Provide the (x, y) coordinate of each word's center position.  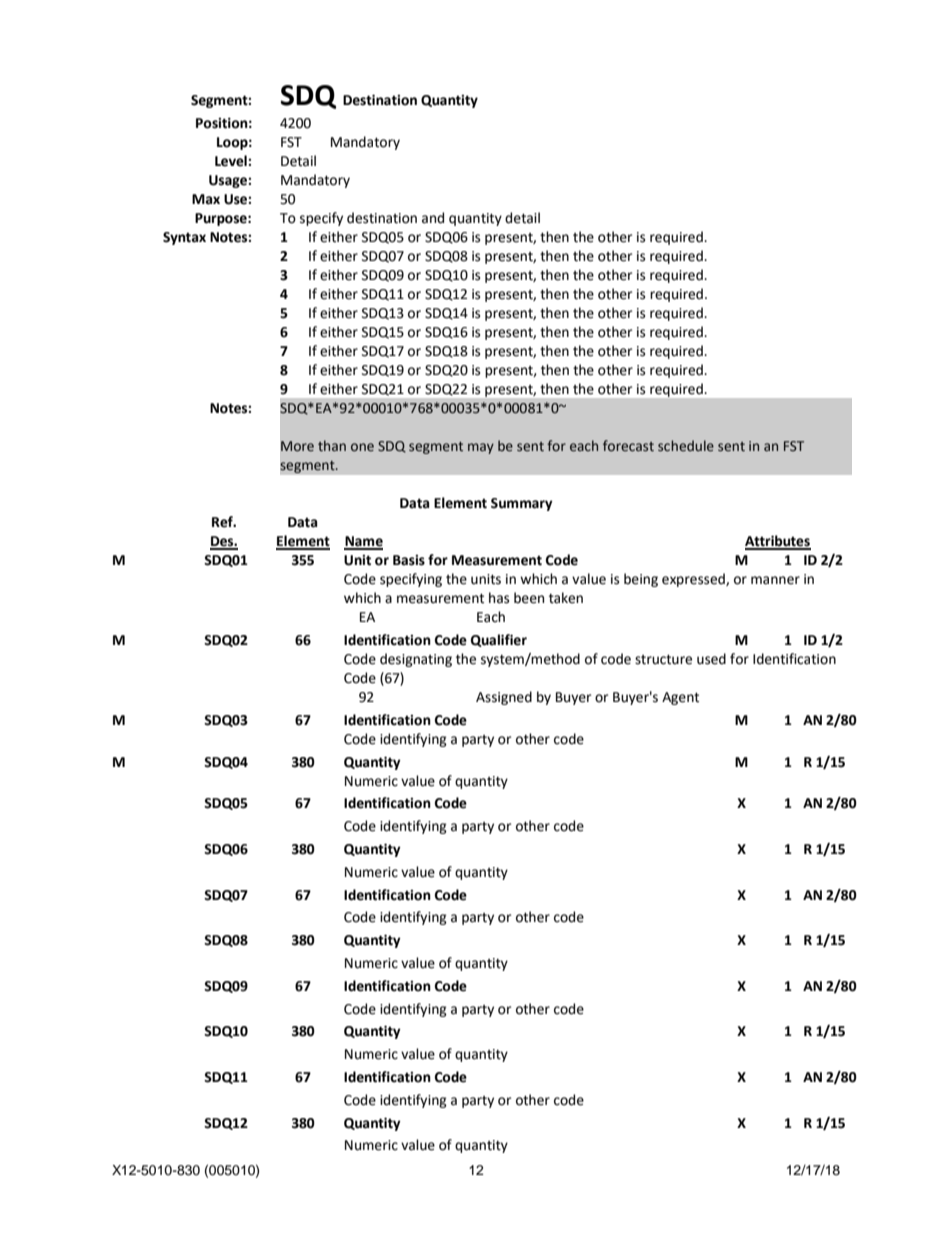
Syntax (184, 238)
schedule (686, 446)
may (481, 448)
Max (206, 199)
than (332, 446)
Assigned (504, 698)
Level (232, 161)
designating (416, 660)
